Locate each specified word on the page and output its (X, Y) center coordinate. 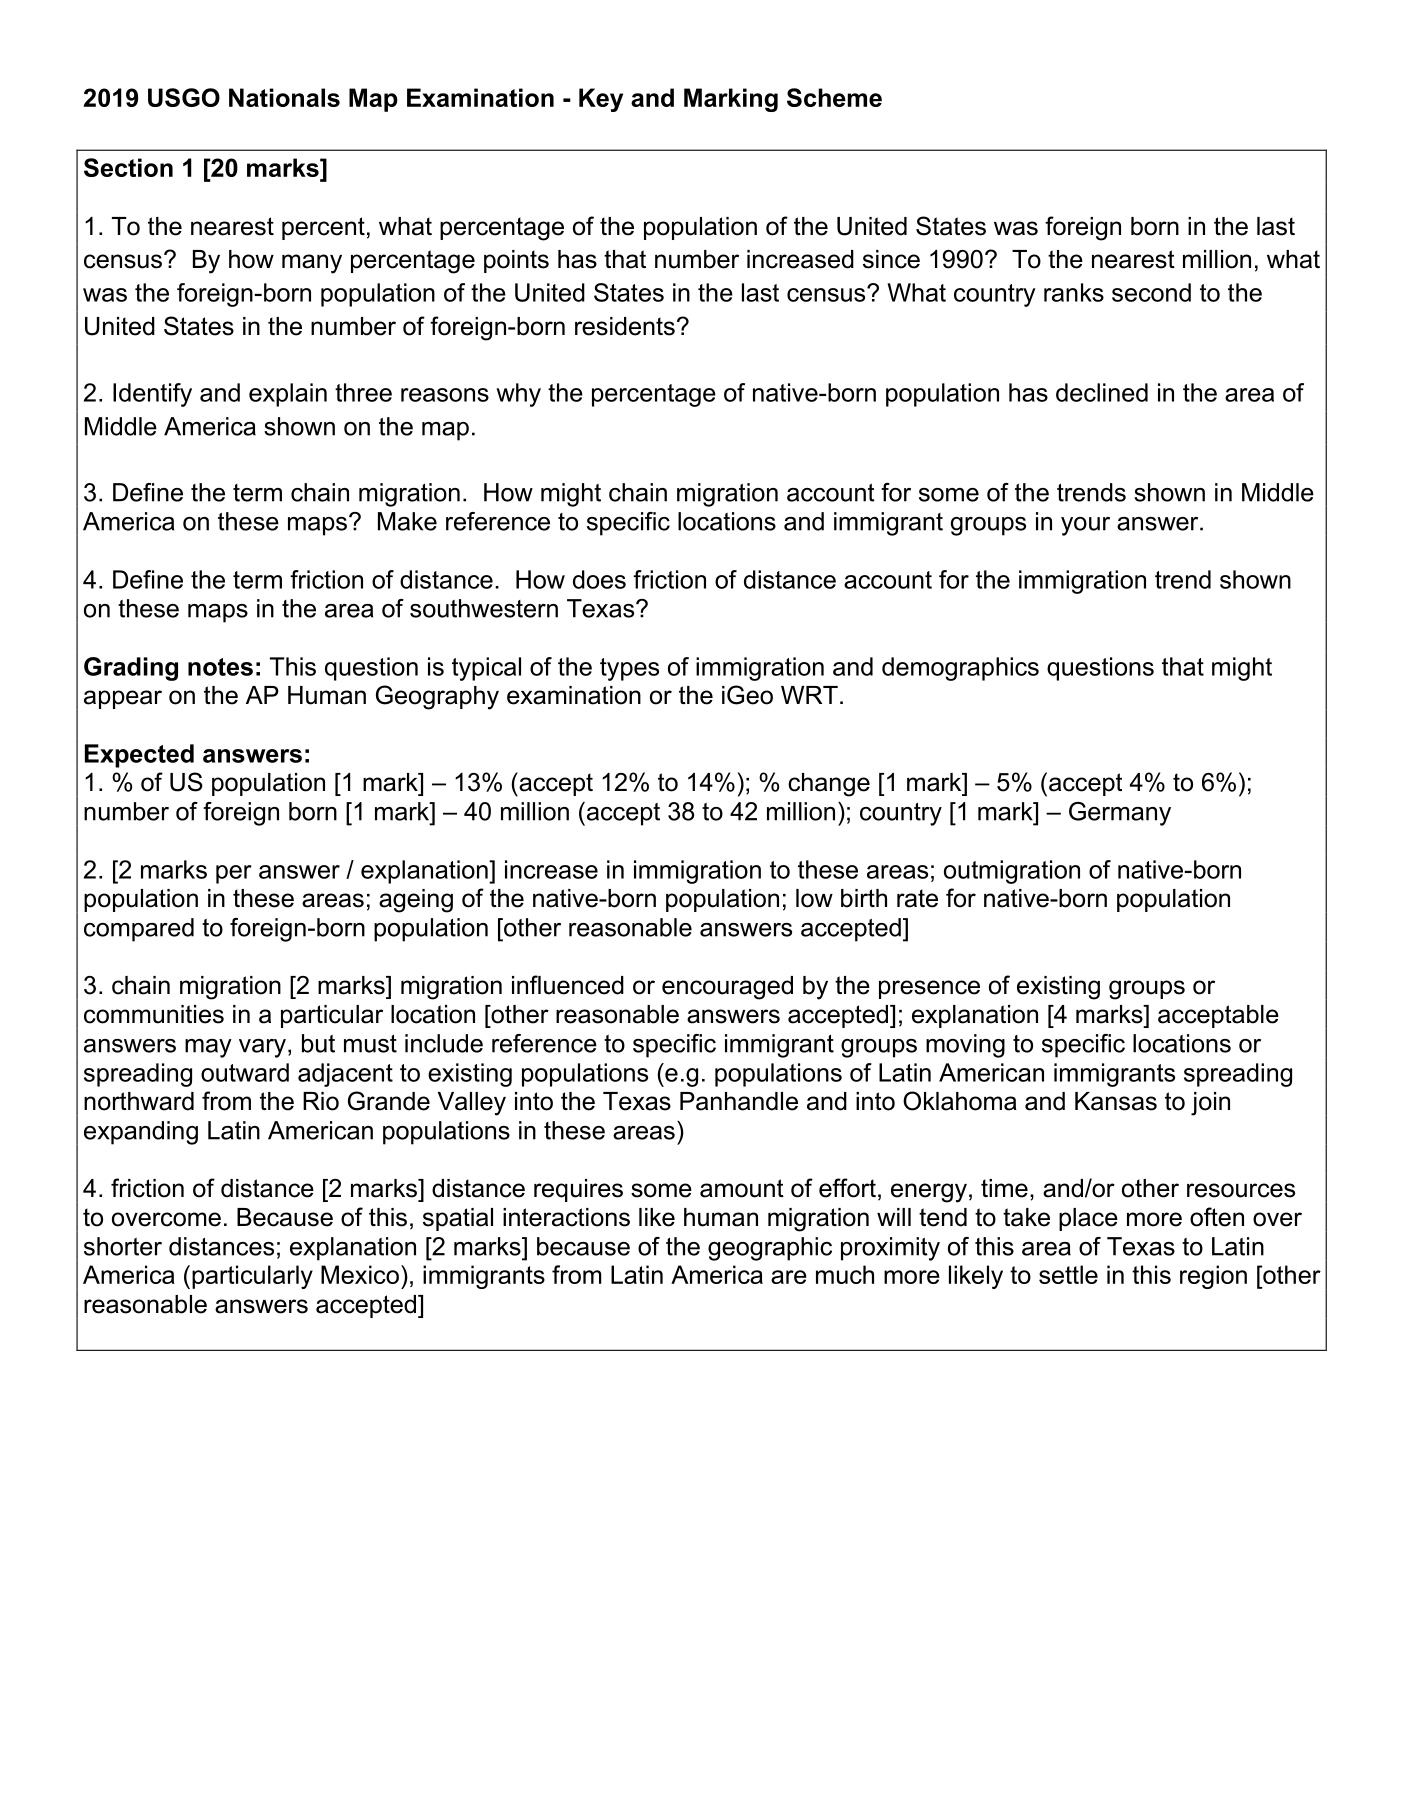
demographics (960, 669)
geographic (770, 1249)
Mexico (360, 1274)
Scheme (834, 97)
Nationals (284, 97)
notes (220, 667)
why (518, 395)
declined (1102, 392)
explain (288, 395)
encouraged (727, 988)
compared (139, 930)
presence (929, 989)
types (629, 669)
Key (601, 100)
